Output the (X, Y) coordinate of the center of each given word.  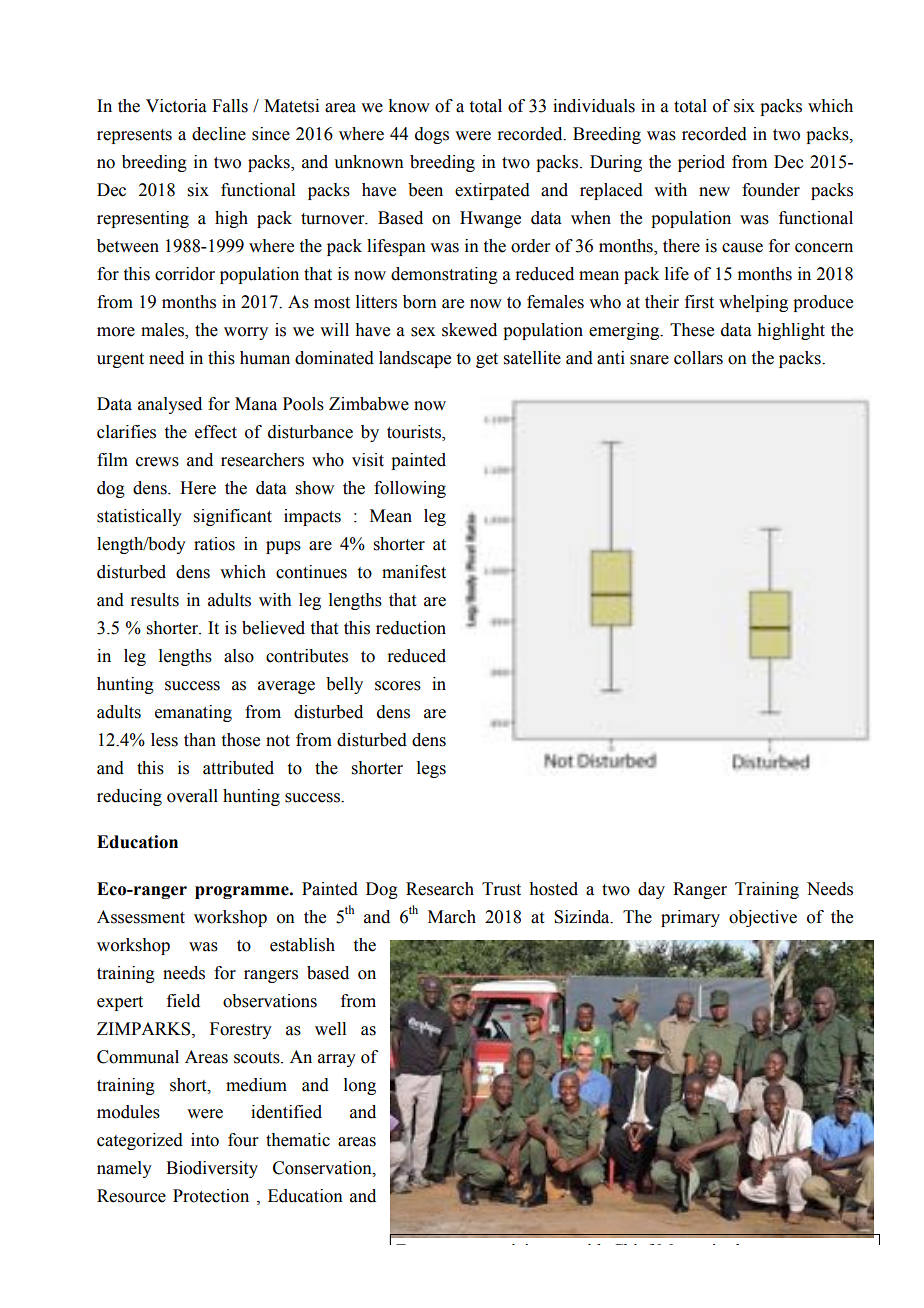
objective (763, 918)
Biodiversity (212, 1169)
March (452, 917)
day (651, 890)
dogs (432, 135)
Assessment (141, 917)
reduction (411, 628)
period (701, 163)
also (239, 656)
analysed (170, 405)
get (487, 360)
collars (698, 358)
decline (219, 134)
